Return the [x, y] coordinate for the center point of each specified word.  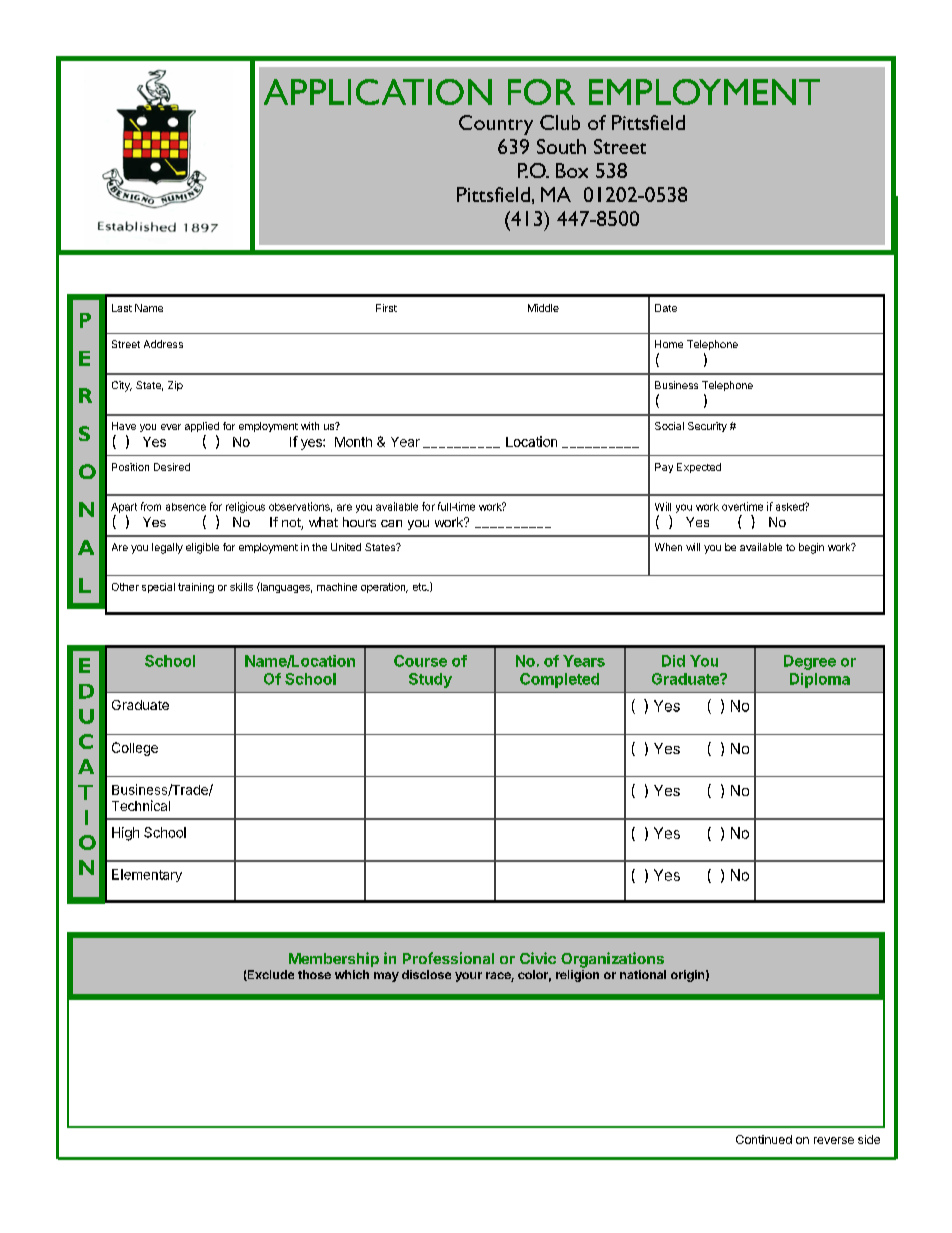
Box [572, 170]
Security [707, 427]
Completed [559, 680]
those [314, 974]
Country [496, 125]
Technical [141, 805]
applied [202, 427]
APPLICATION [378, 92]
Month [353, 442]
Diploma [820, 680]
